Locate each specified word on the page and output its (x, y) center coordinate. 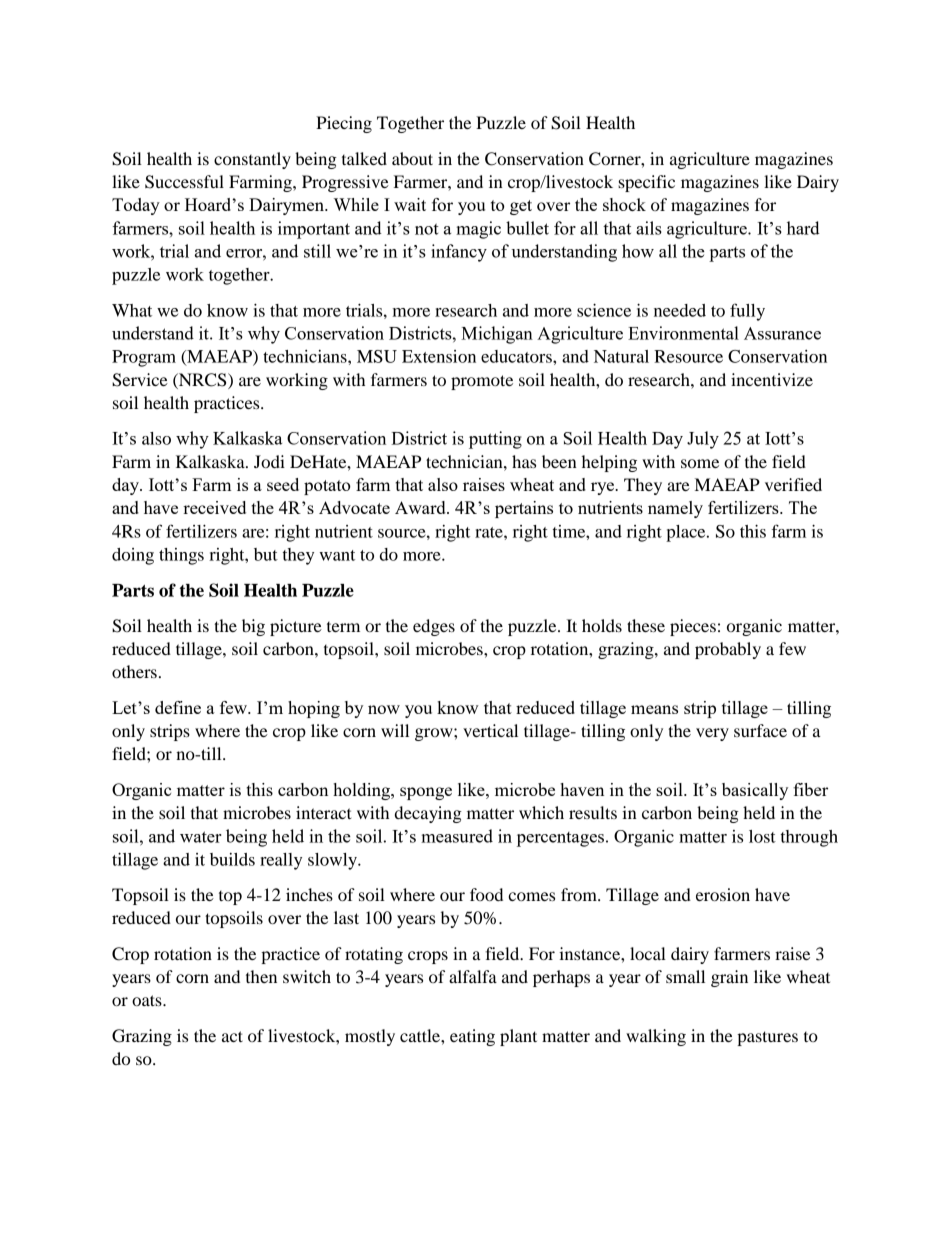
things (181, 556)
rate (490, 532)
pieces (693, 627)
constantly (252, 160)
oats (148, 1000)
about (412, 158)
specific (646, 183)
